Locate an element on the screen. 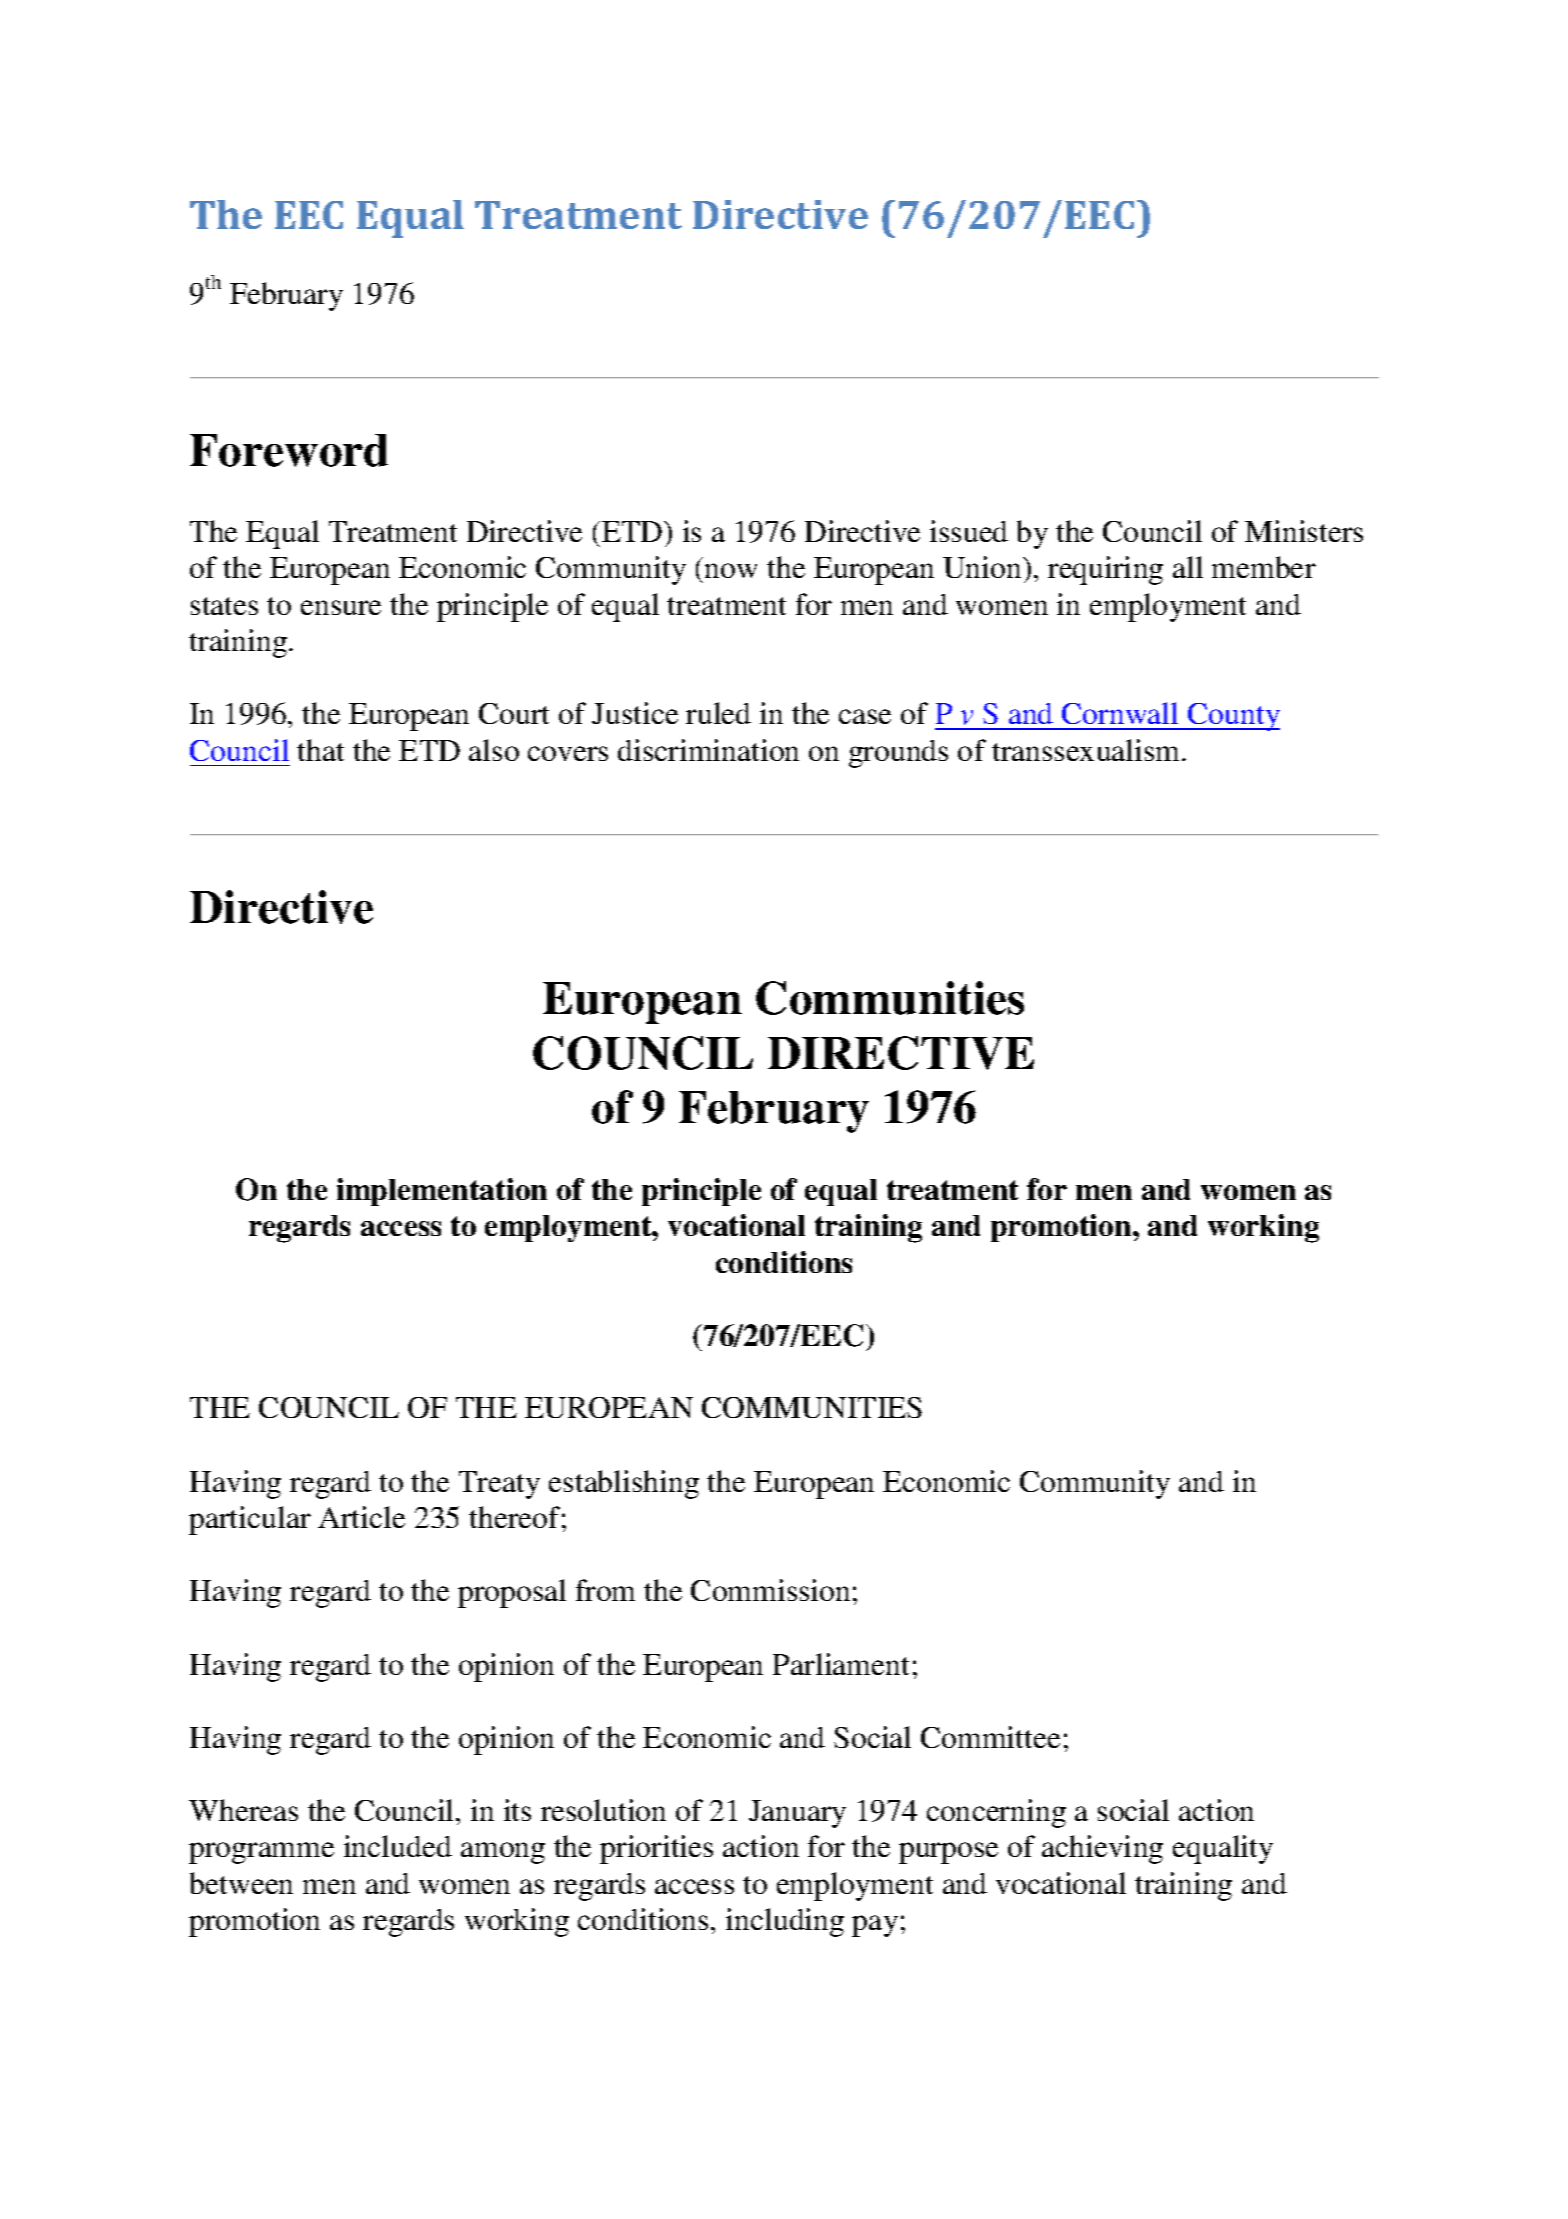 Image resolution: width=1568 pixels, height=2219 pixels. Foreword is located at coordinates (289, 450).
